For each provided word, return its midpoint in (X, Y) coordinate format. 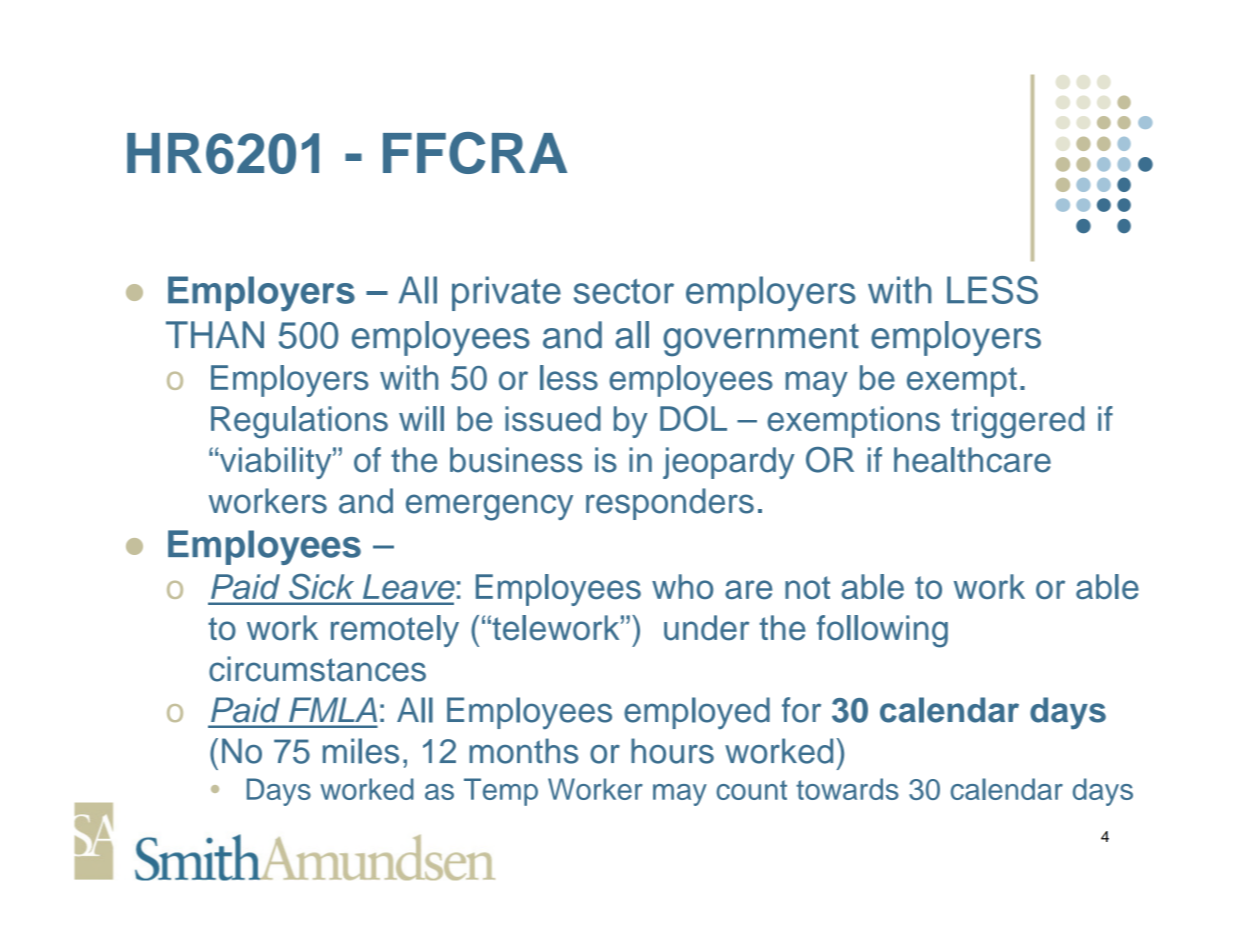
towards (847, 789)
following (882, 631)
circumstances (317, 669)
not (807, 587)
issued (553, 419)
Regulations (299, 422)
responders (670, 504)
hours (672, 751)
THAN (215, 334)
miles (361, 751)
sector (624, 291)
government (761, 340)
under (706, 628)
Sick (321, 586)
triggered (1017, 422)
